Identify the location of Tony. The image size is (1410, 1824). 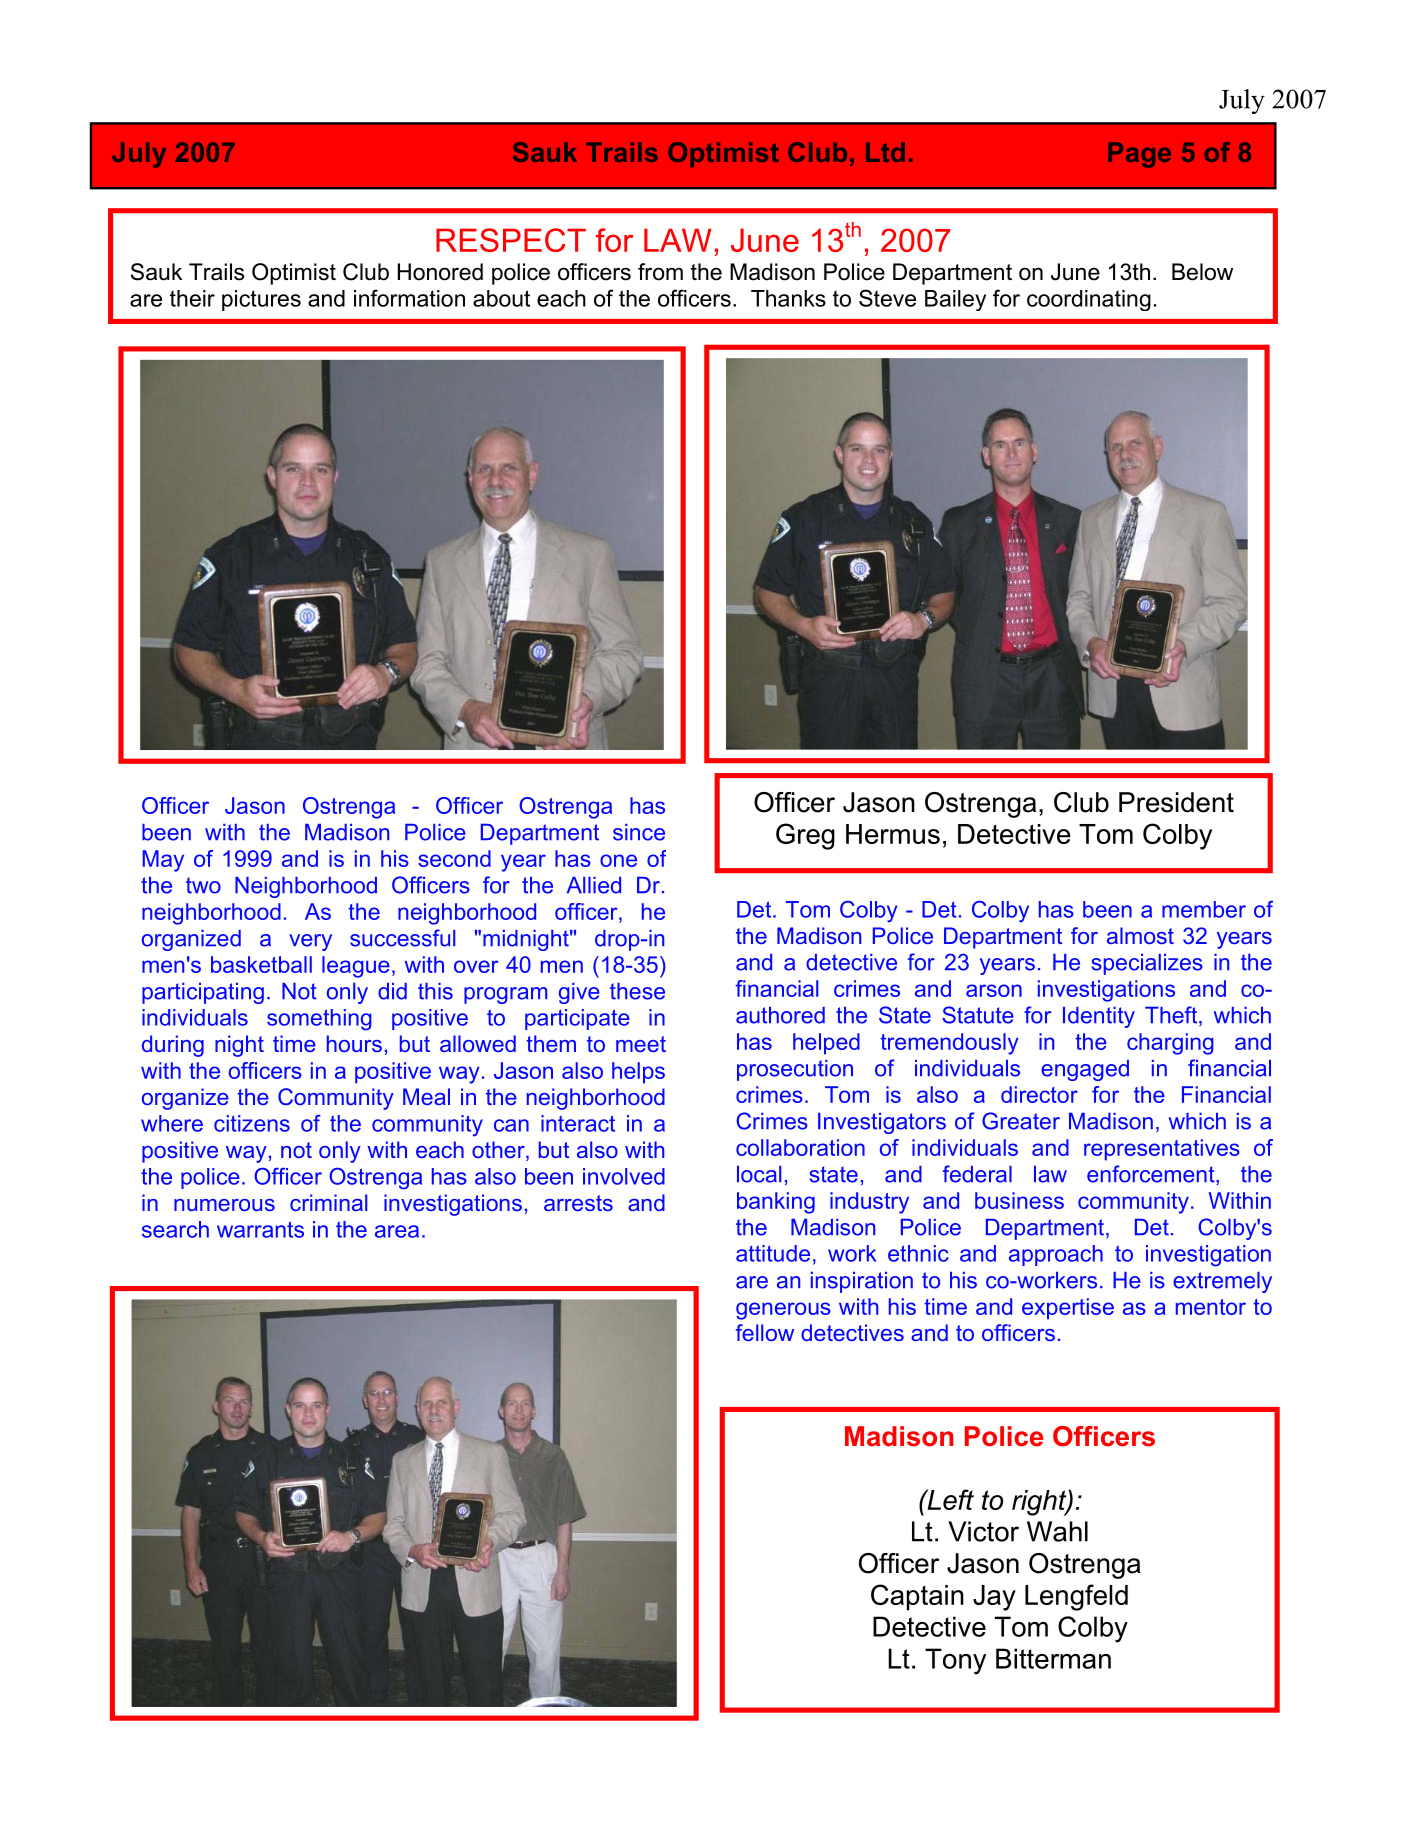
(955, 1661).
